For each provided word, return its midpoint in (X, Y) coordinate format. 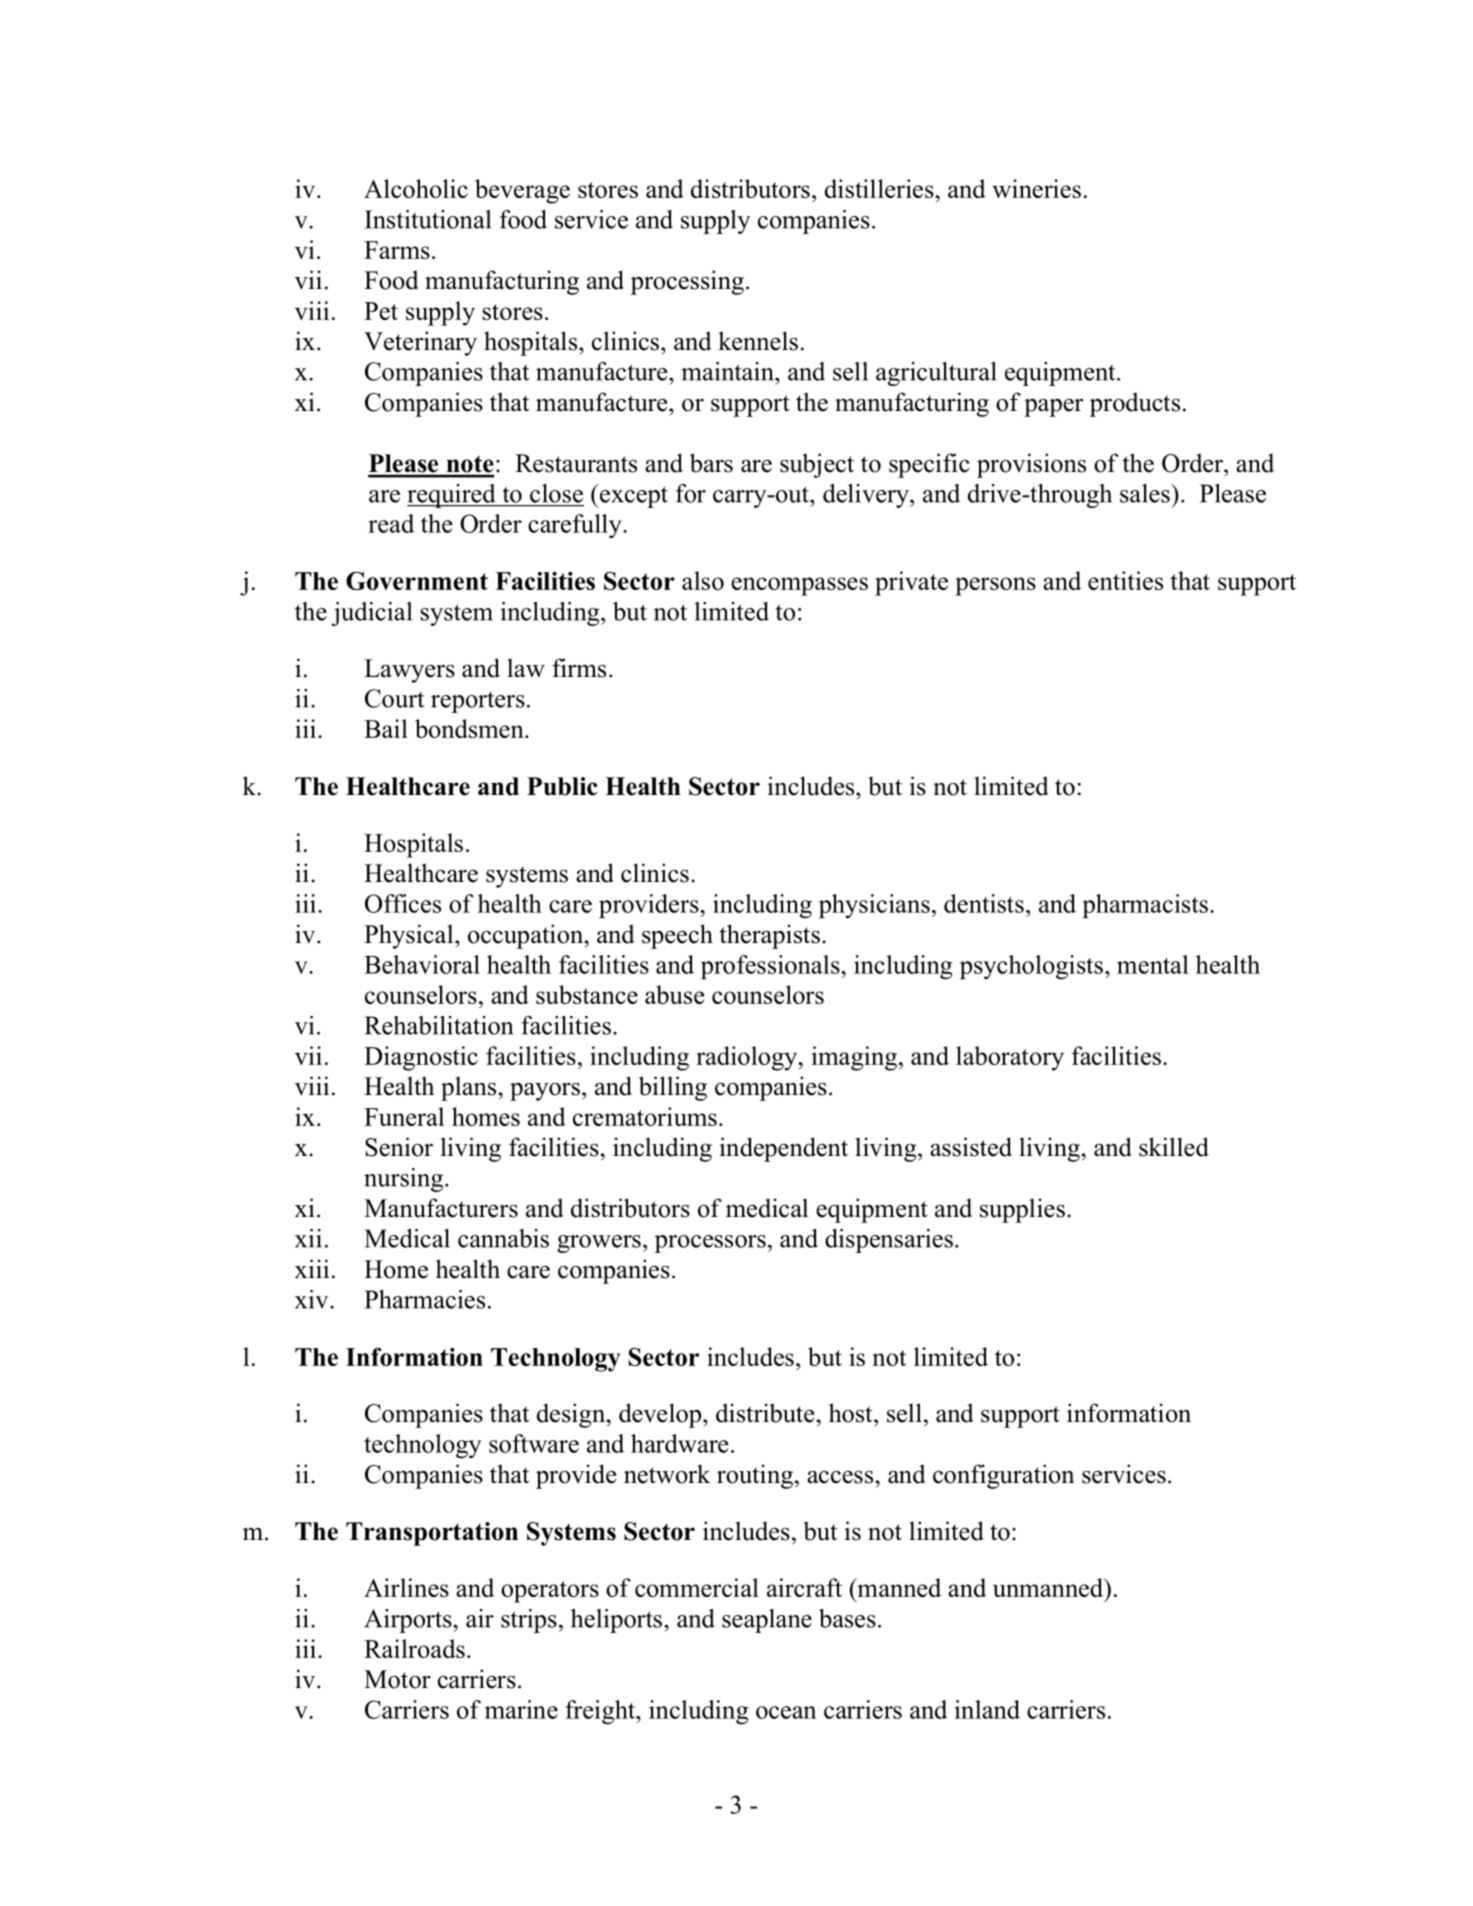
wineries (1036, 188)
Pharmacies (425, 1299)
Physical (410, 936)
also (703, 580)
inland (987, 1709)
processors (710, 1244)
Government (417, 580)
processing (687, 282)
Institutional (428, 219)
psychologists (1031, 967)
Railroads (414, 1648)
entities (1125, 580)
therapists (769, 936)
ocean (786, 1712)
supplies (1022, 1210)
